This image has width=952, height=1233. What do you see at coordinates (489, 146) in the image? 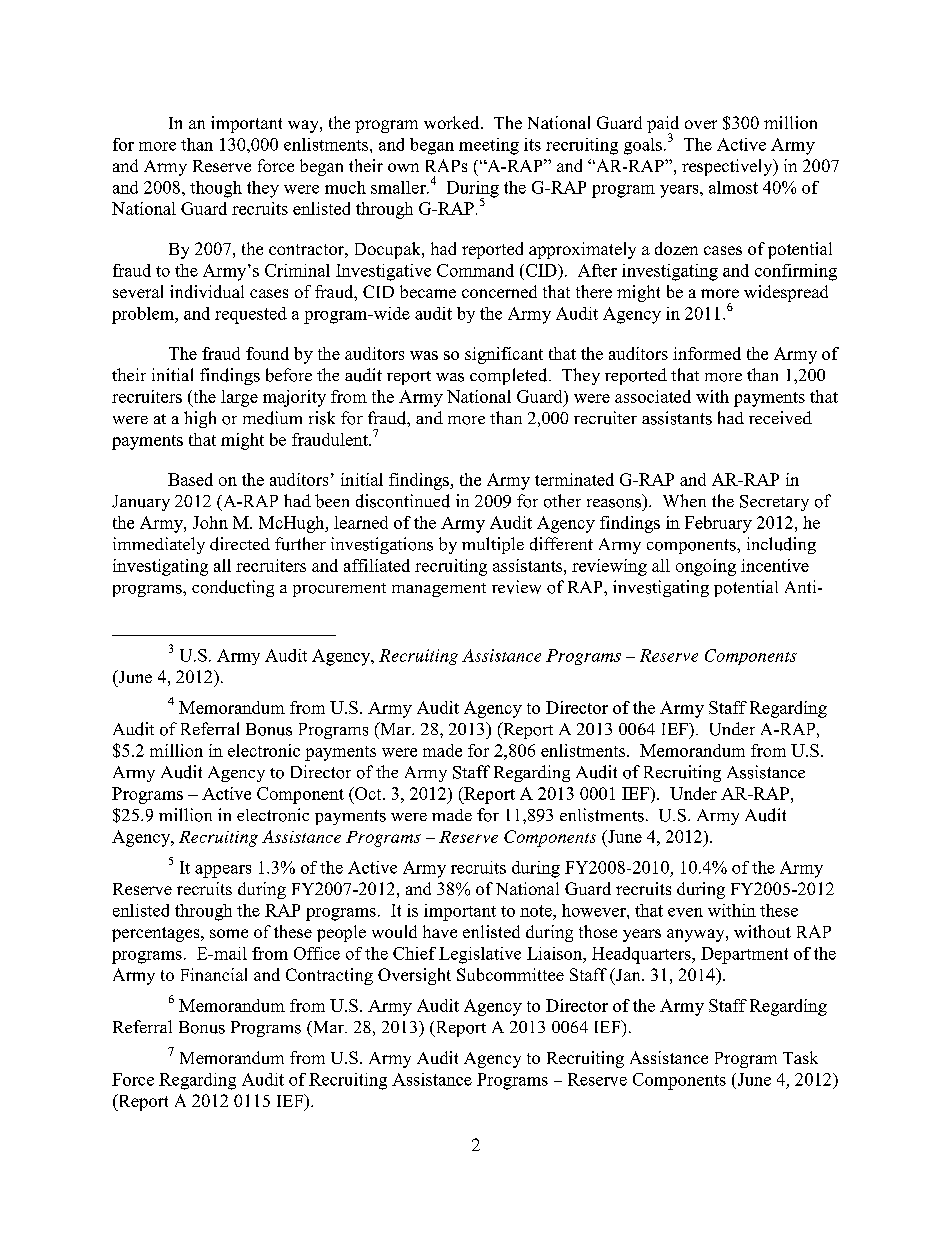
I see `meeting` at bounding box center [489, 146].
